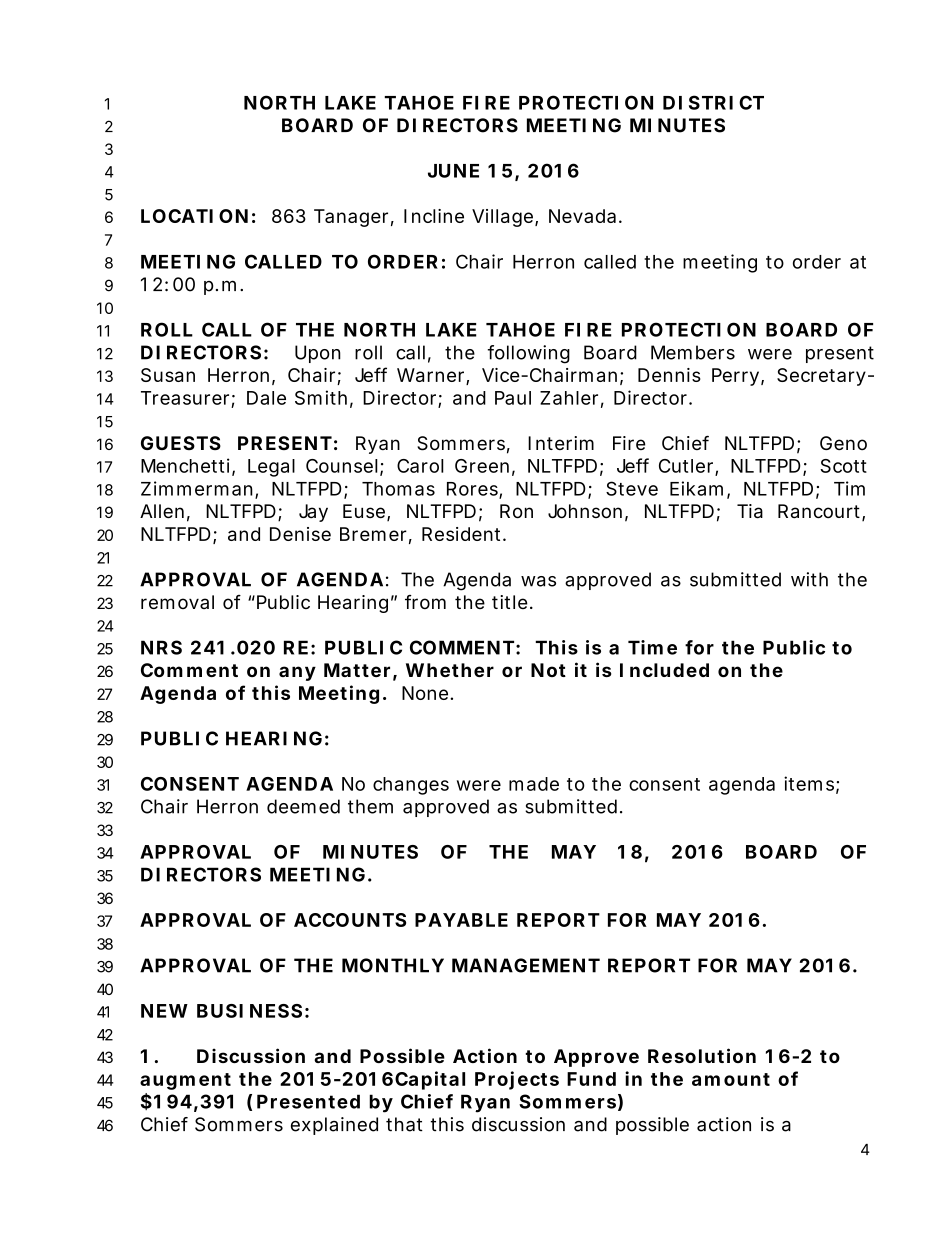  What do you see at coordinates (582, 216) in the document?
I see `Nevada` at bounding box center [582, 216].
